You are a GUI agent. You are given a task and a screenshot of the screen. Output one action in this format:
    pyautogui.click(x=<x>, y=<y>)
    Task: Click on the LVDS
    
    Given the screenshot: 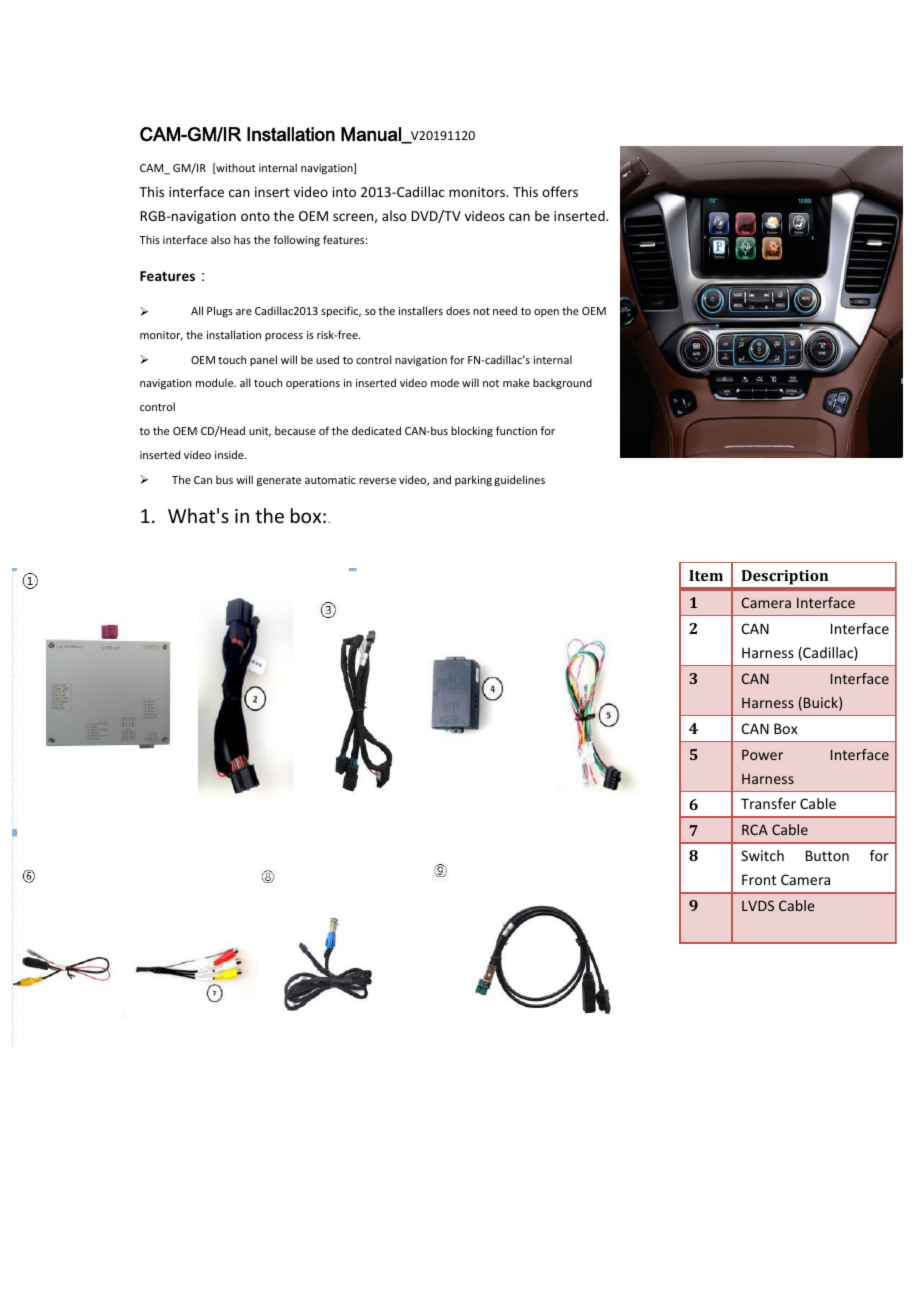 What is the action you would take?
    pyautogui.click(x=758, y=905)
